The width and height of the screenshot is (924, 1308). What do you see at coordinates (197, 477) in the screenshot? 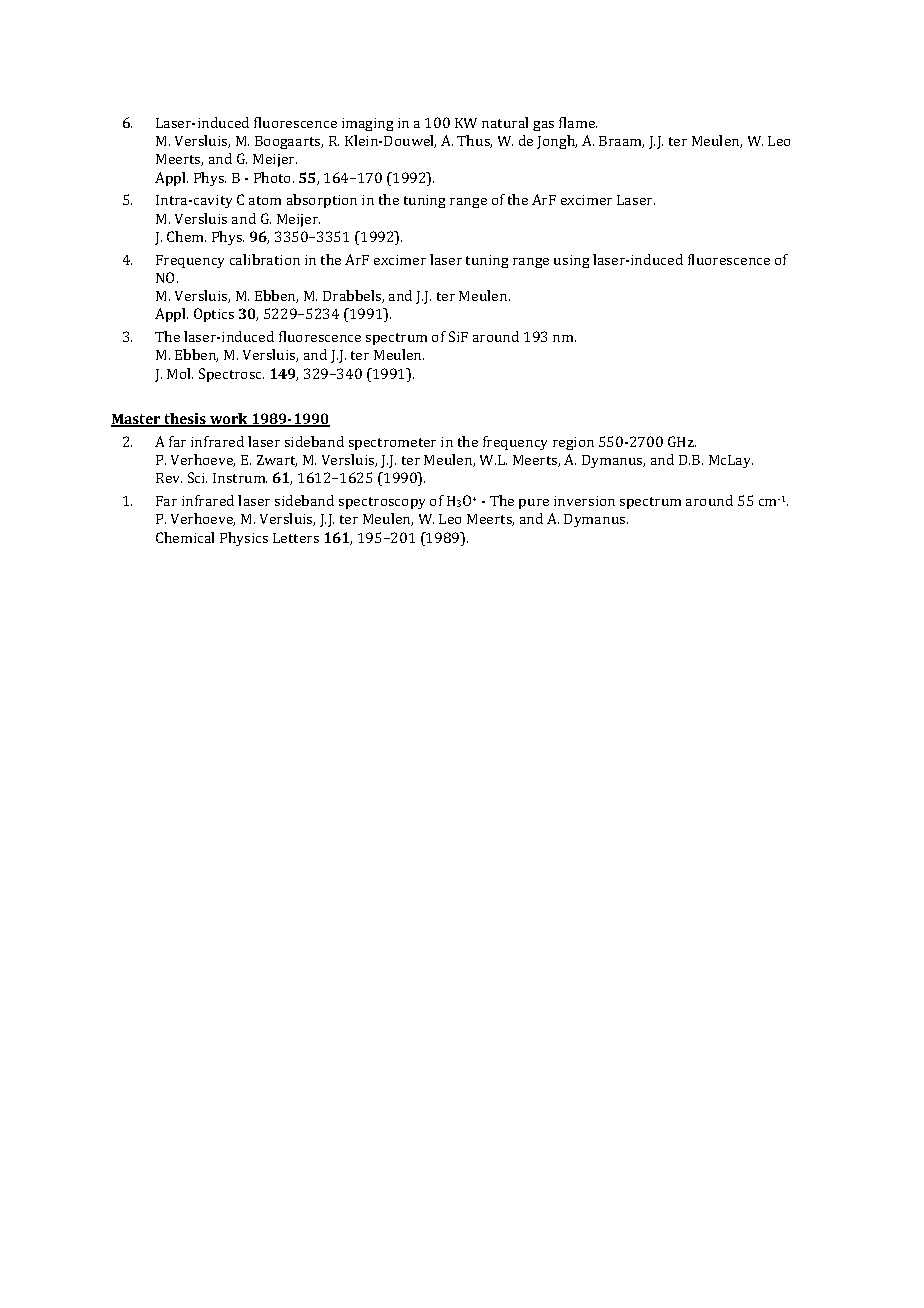
I see `Sci` at bounding box center [197, 477].
